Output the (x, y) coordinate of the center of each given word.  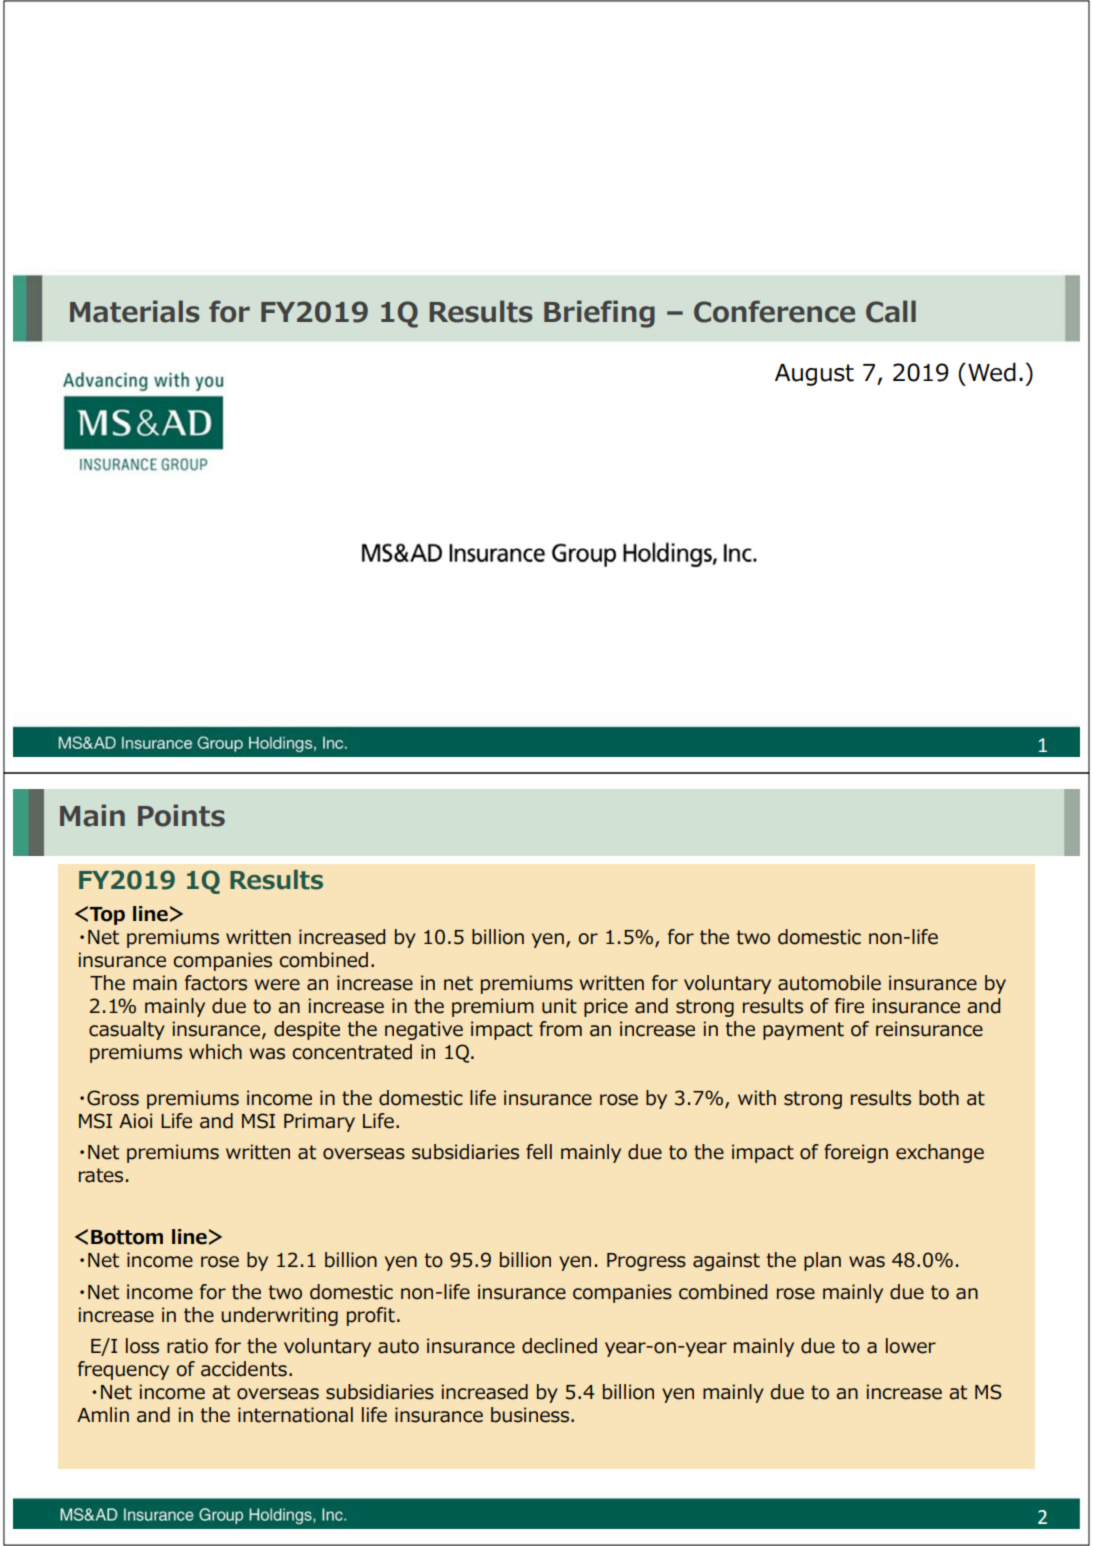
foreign (856, 1153)
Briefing (599, 314)
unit (559, 1006)
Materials (135, 311)
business (531, 1415)
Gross (113, 1098)
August (814, 375)
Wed (992, 372)
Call (891, 311)
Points (181, 815)
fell (539, 1152)
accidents (244, 1369)
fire (849, 1006)
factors (216, 983)
